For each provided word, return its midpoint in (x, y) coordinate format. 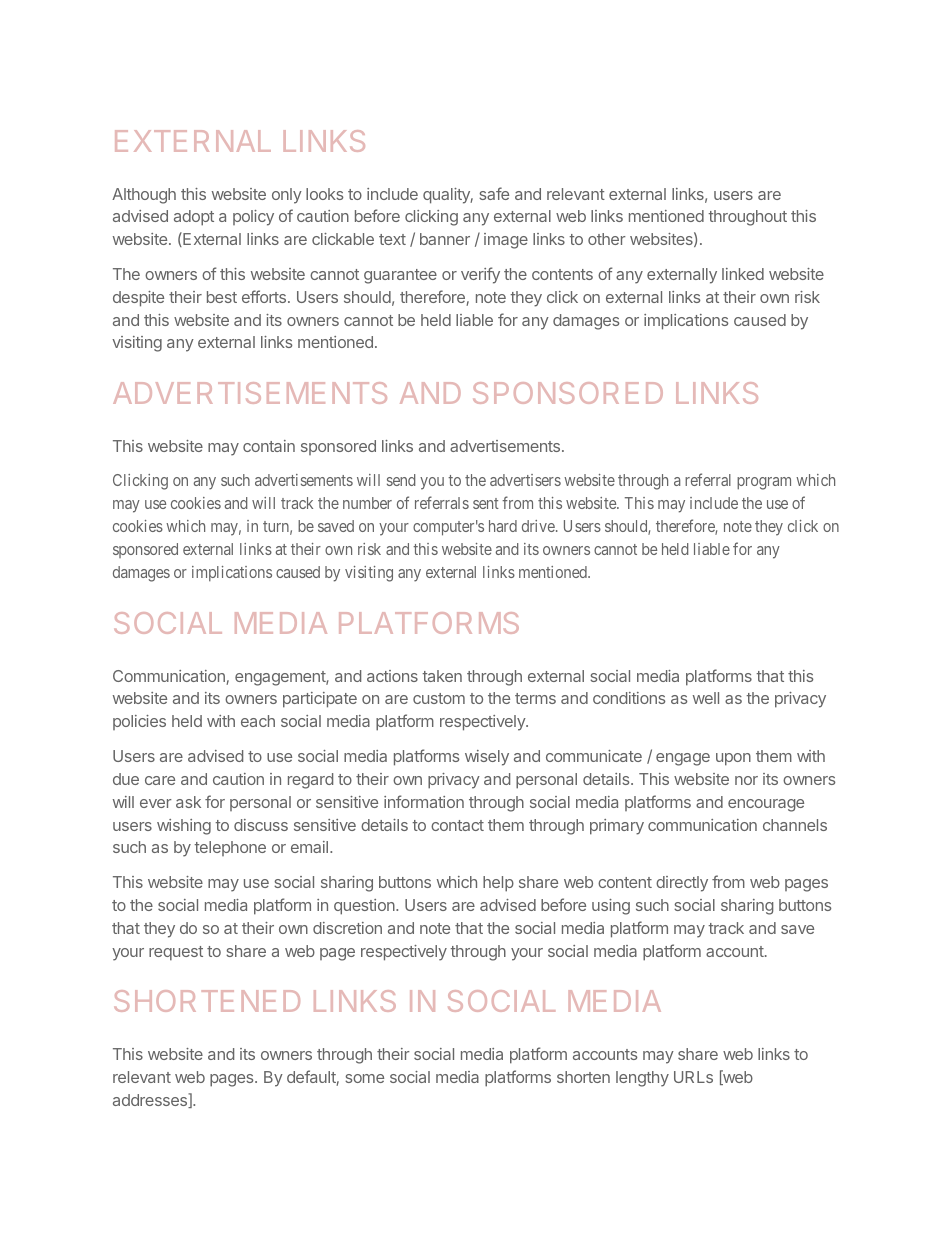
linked (743, 274)
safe (494, 193)
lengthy (642, 1079)
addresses (151, 1100)
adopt (194, 218)
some (364, 1078)
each (258, 721)
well (706, 698)
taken (442, 676)
